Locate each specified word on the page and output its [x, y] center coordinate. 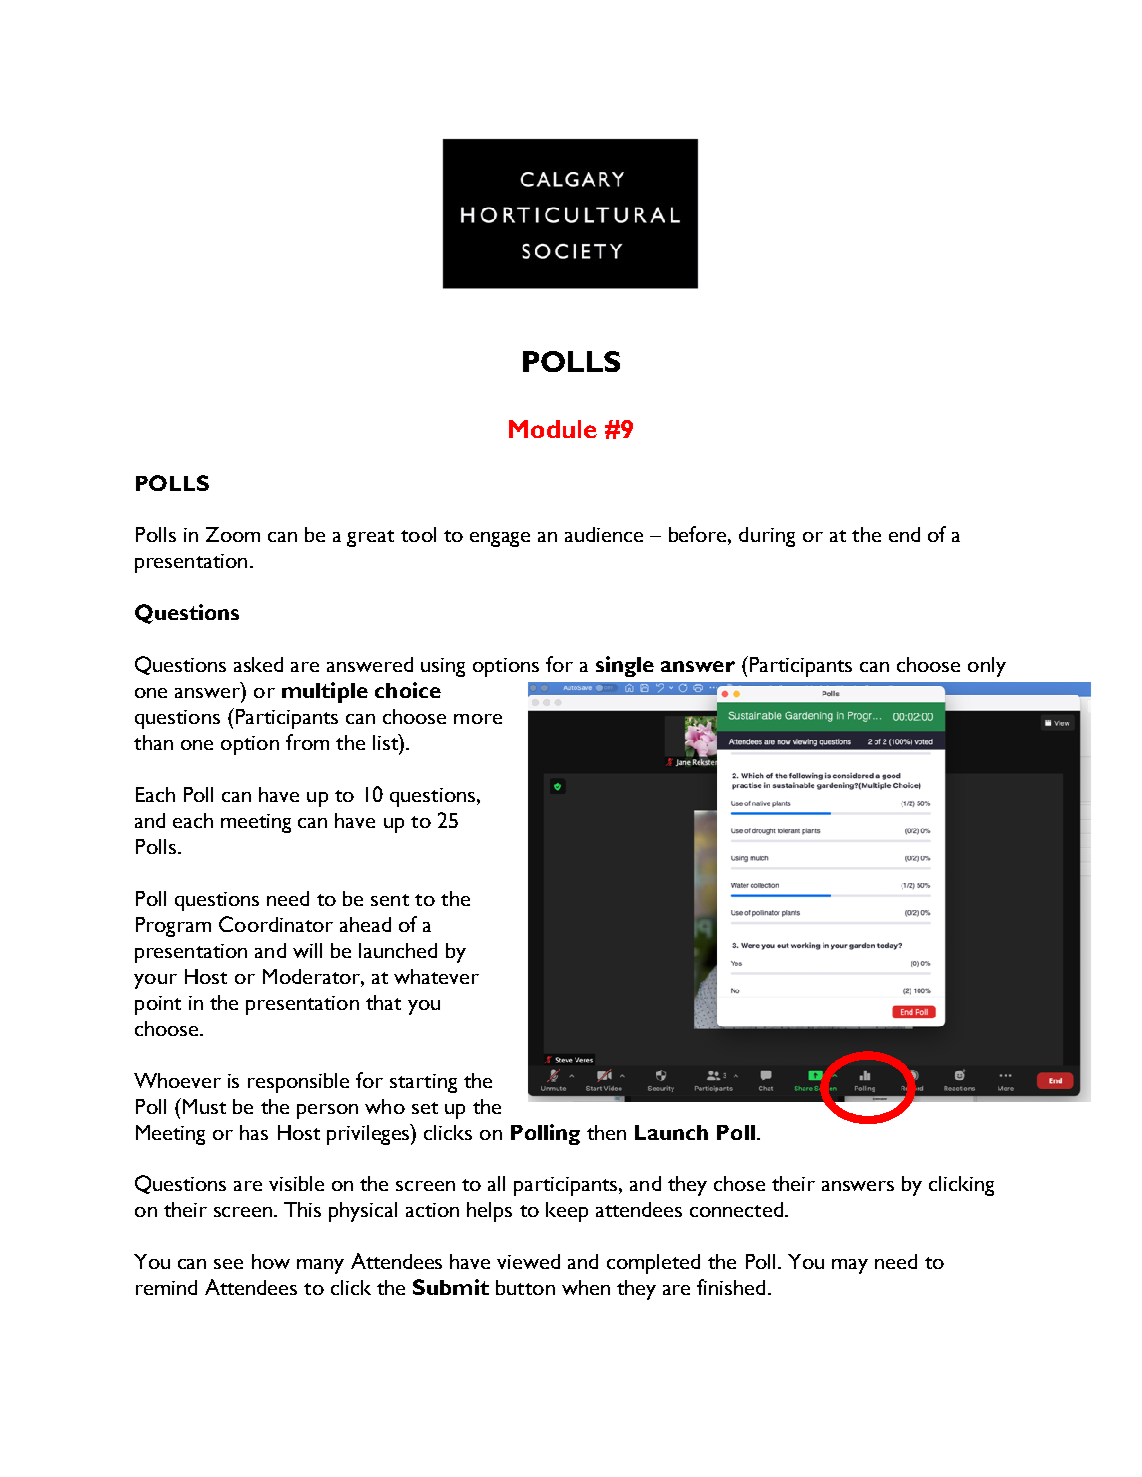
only [987, 667]
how [271, 1261]
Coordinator [276, 924]
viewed [528, 1261]
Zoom [233, 534]
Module [553, 429]
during [767, 537]
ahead [365, 924]
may [850, 1266]
